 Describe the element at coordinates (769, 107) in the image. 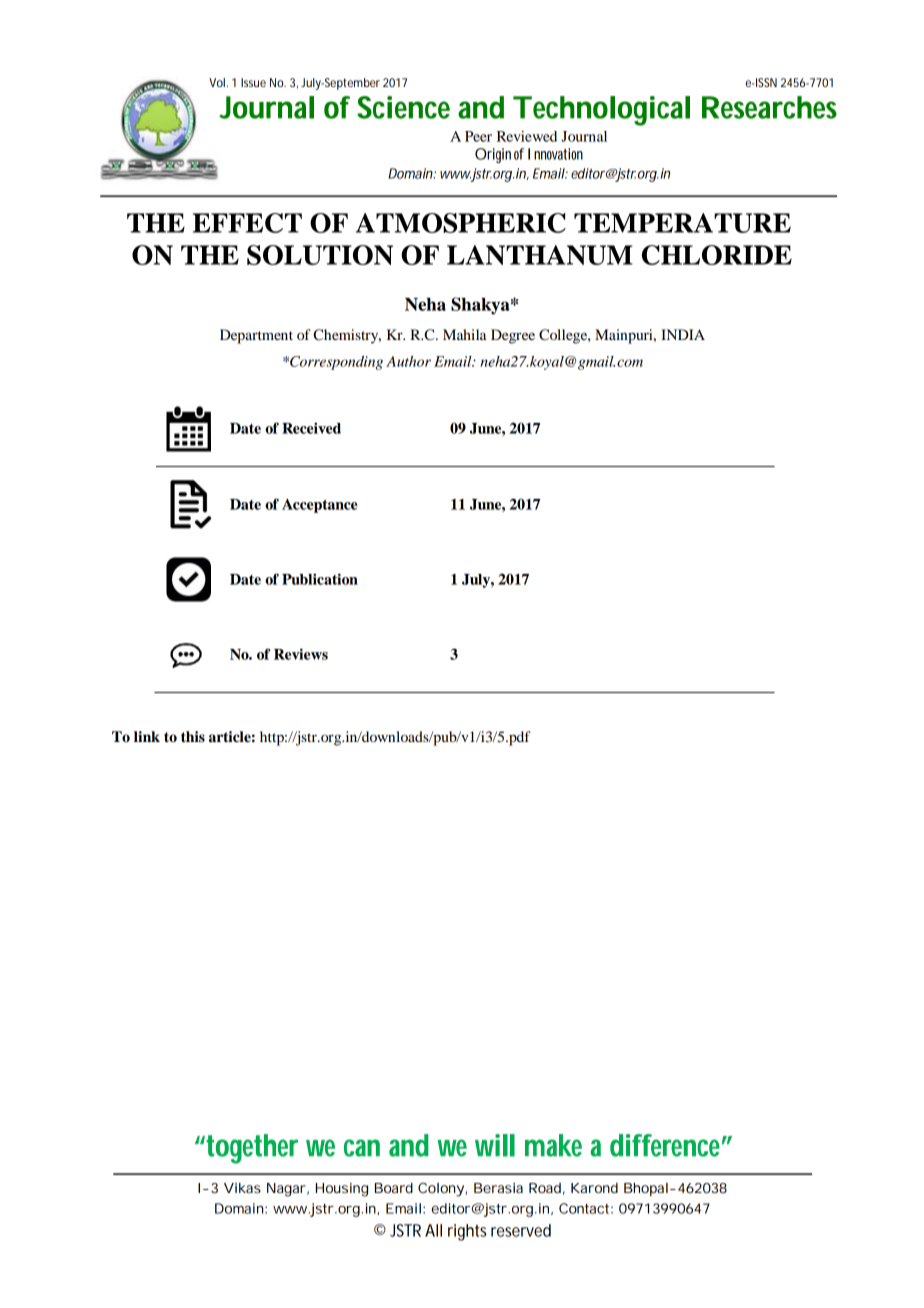

I see `Researches` at that location.
